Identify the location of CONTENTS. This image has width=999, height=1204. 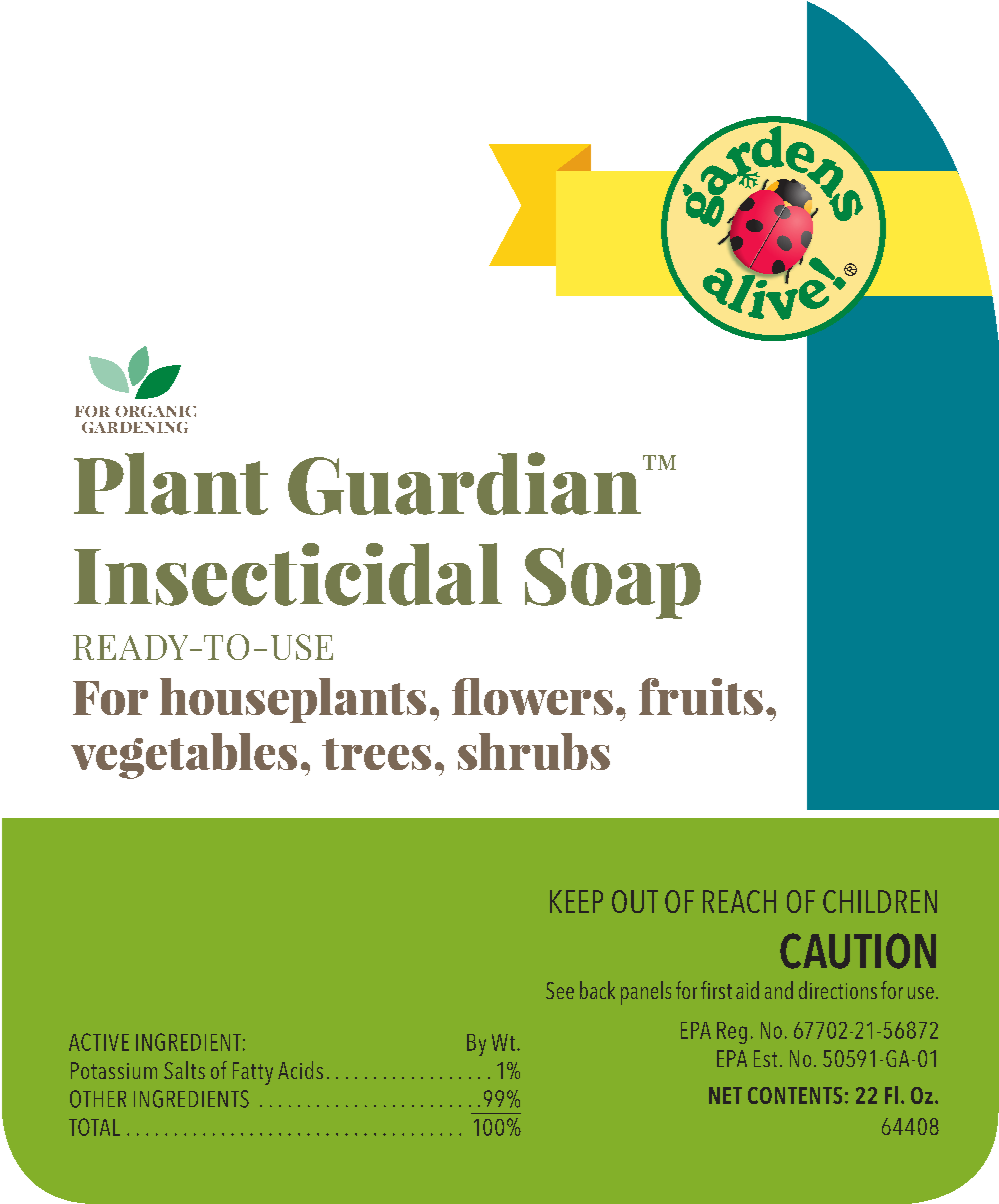
(795, 1095).
